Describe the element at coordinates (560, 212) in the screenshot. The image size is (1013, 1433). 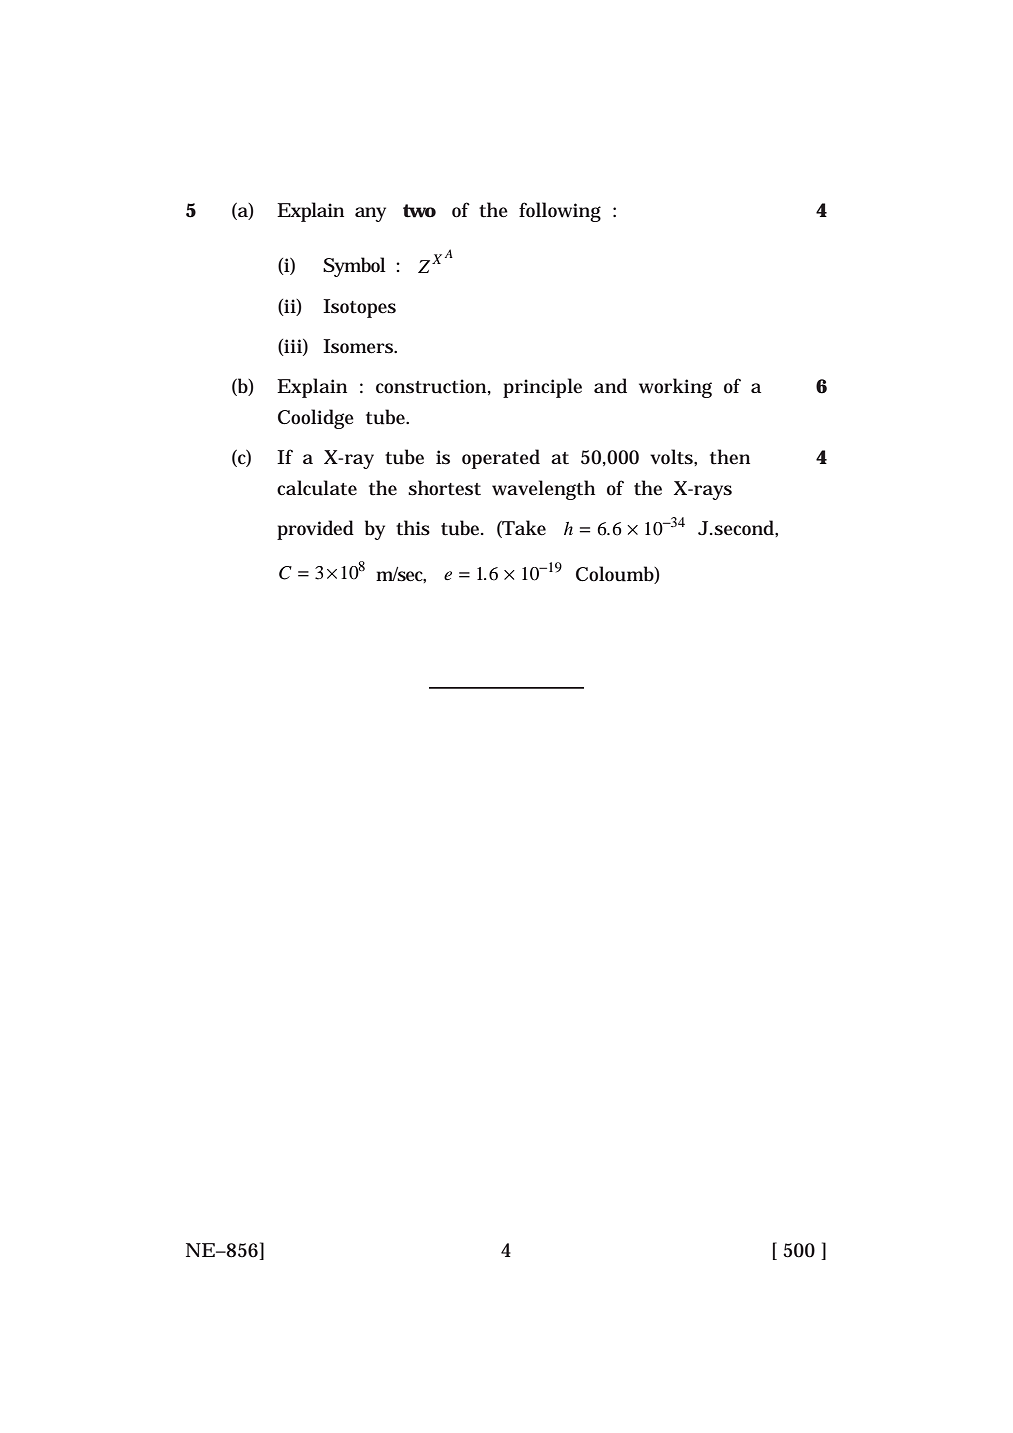
I see `following` at that location.
